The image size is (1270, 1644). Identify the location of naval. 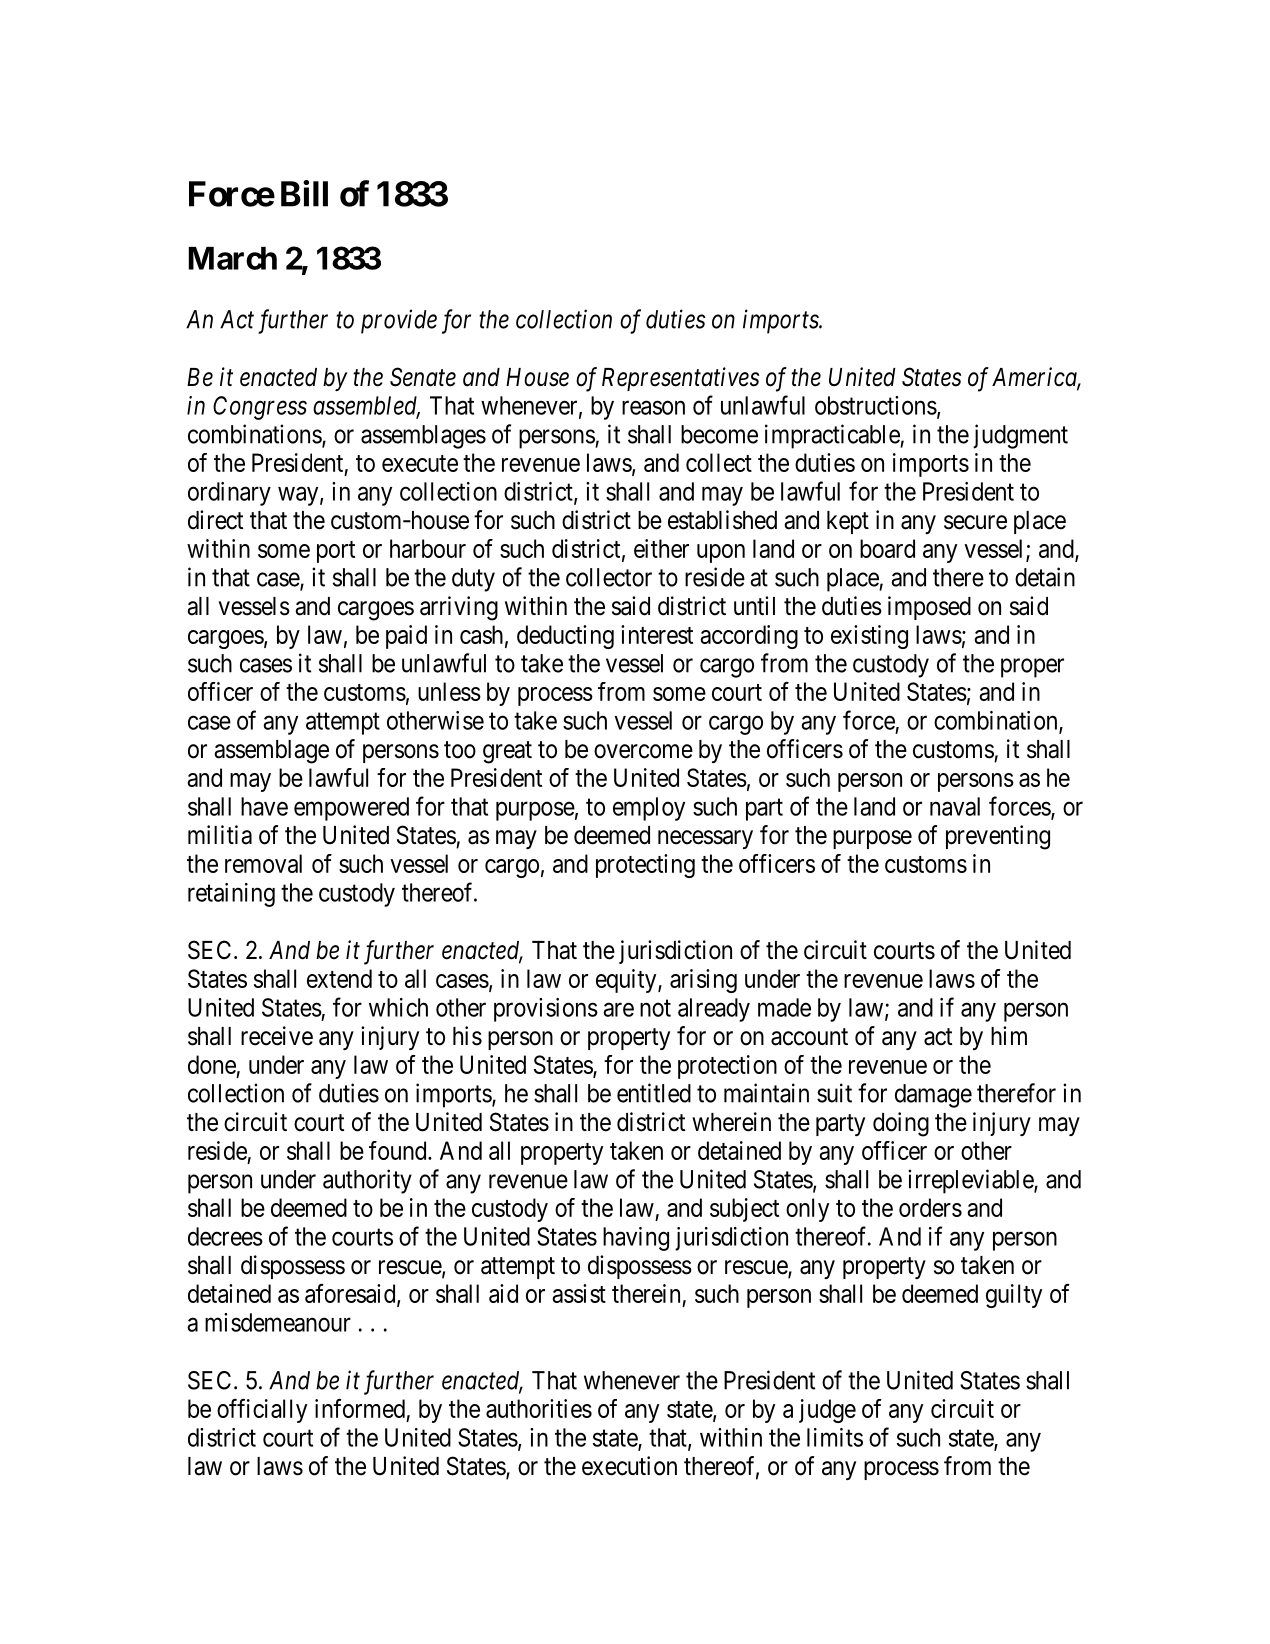
(955, 806).
